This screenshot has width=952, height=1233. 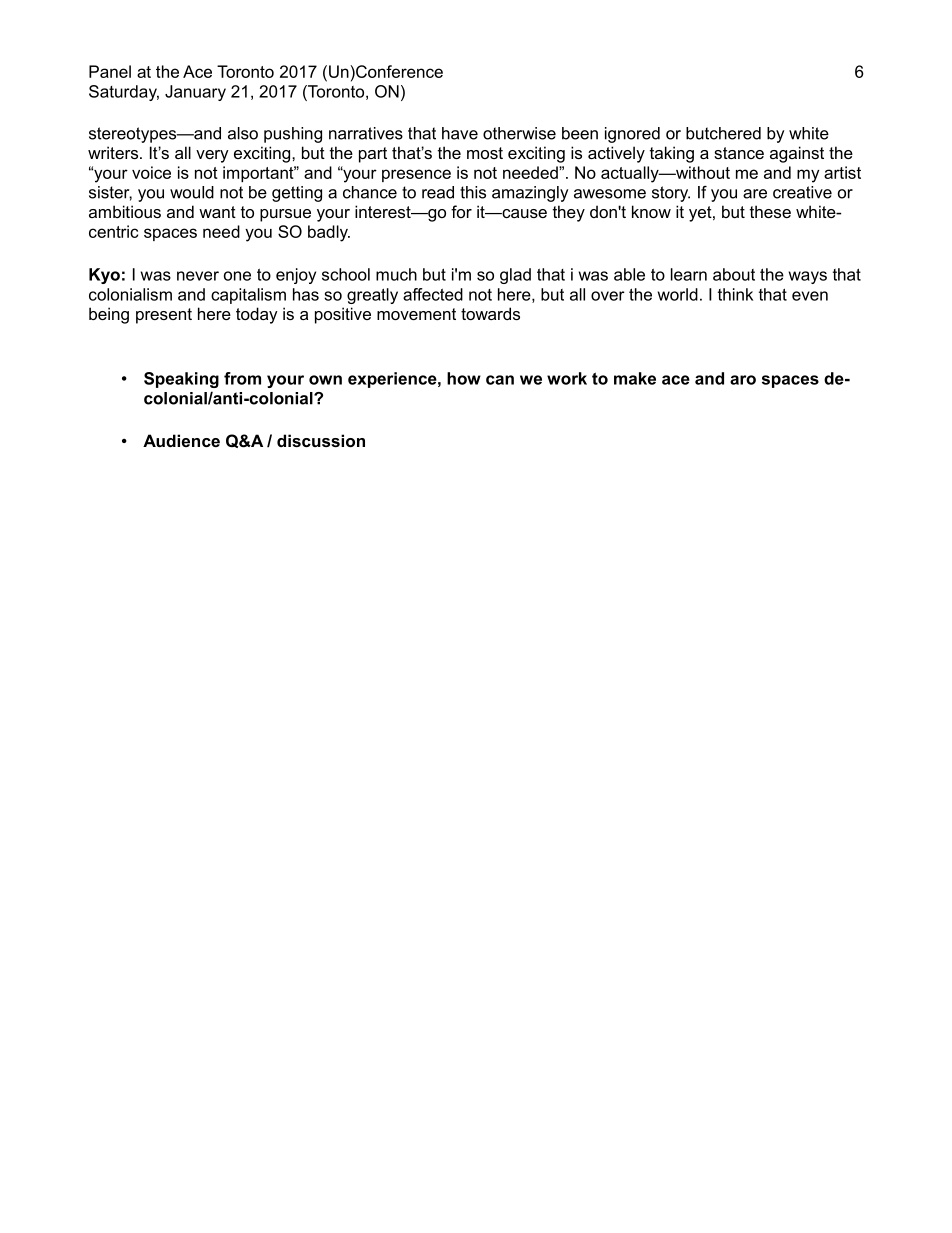 I want to click on most, so click(x=485, y=153).
